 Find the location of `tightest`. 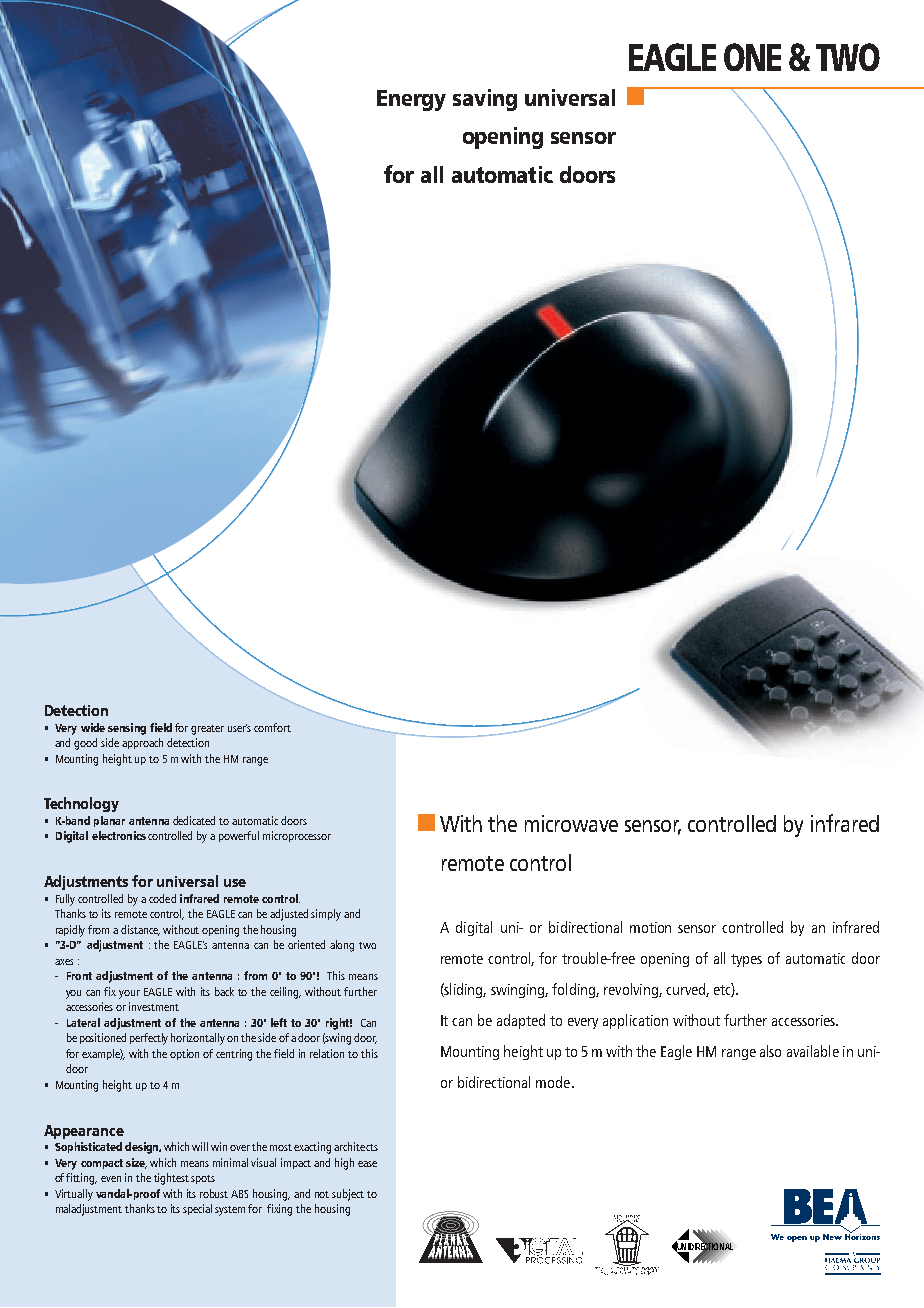

tightest is located at coordinates (171, 1179).
